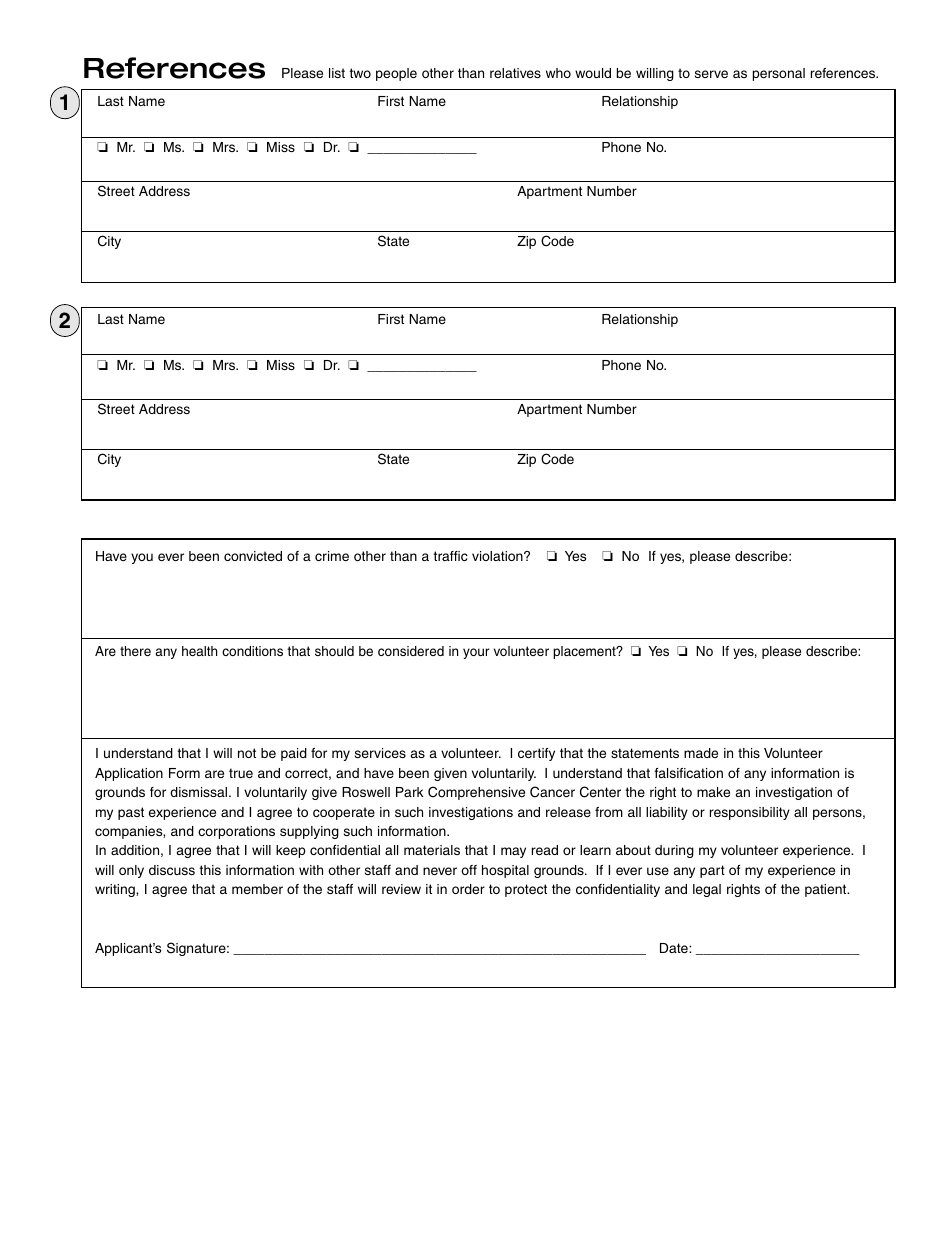  What do you see at coordinates (711, 74) in the screenshot?
I see `serve` at bounding box center [711, 74].
